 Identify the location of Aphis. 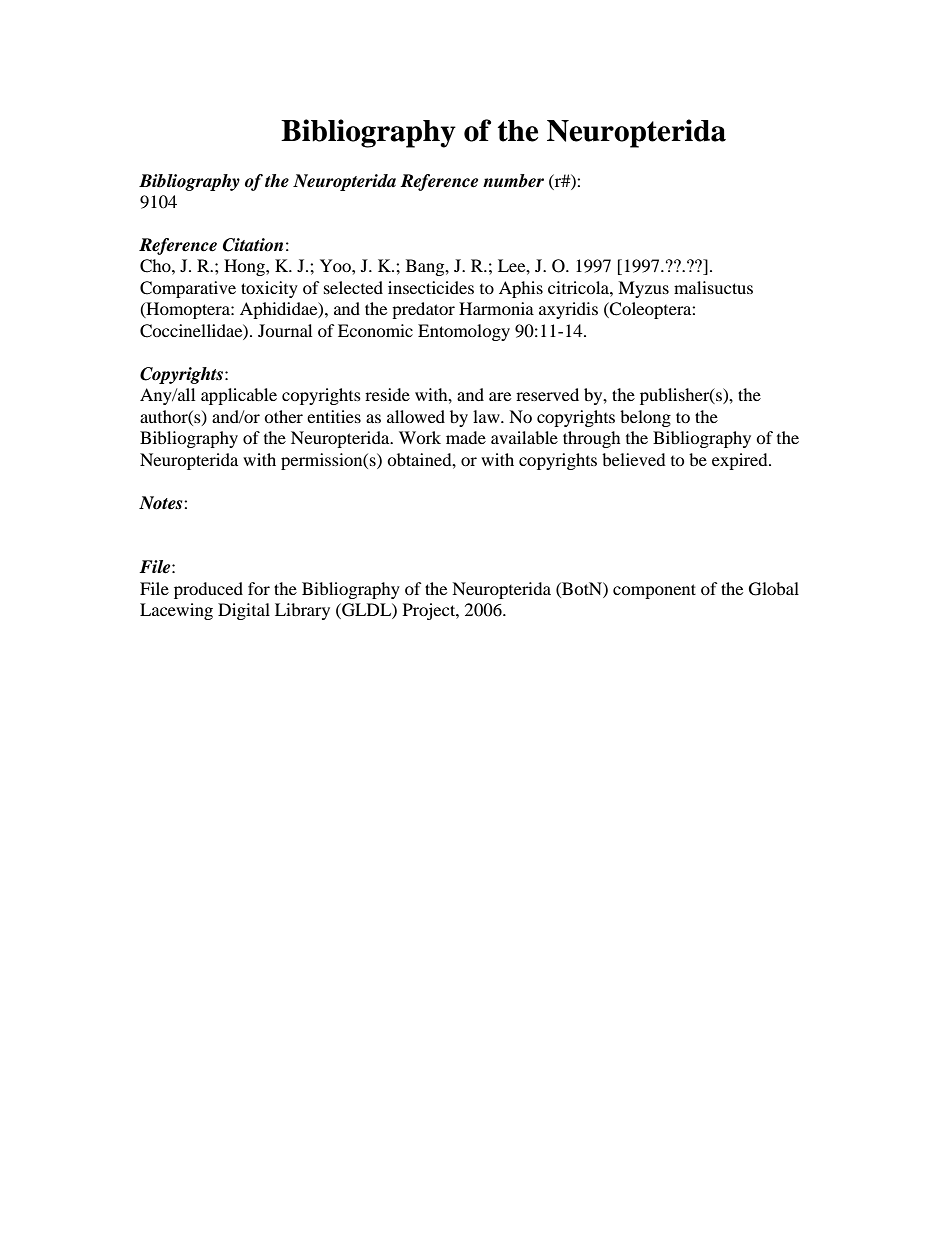
(521, 289).
